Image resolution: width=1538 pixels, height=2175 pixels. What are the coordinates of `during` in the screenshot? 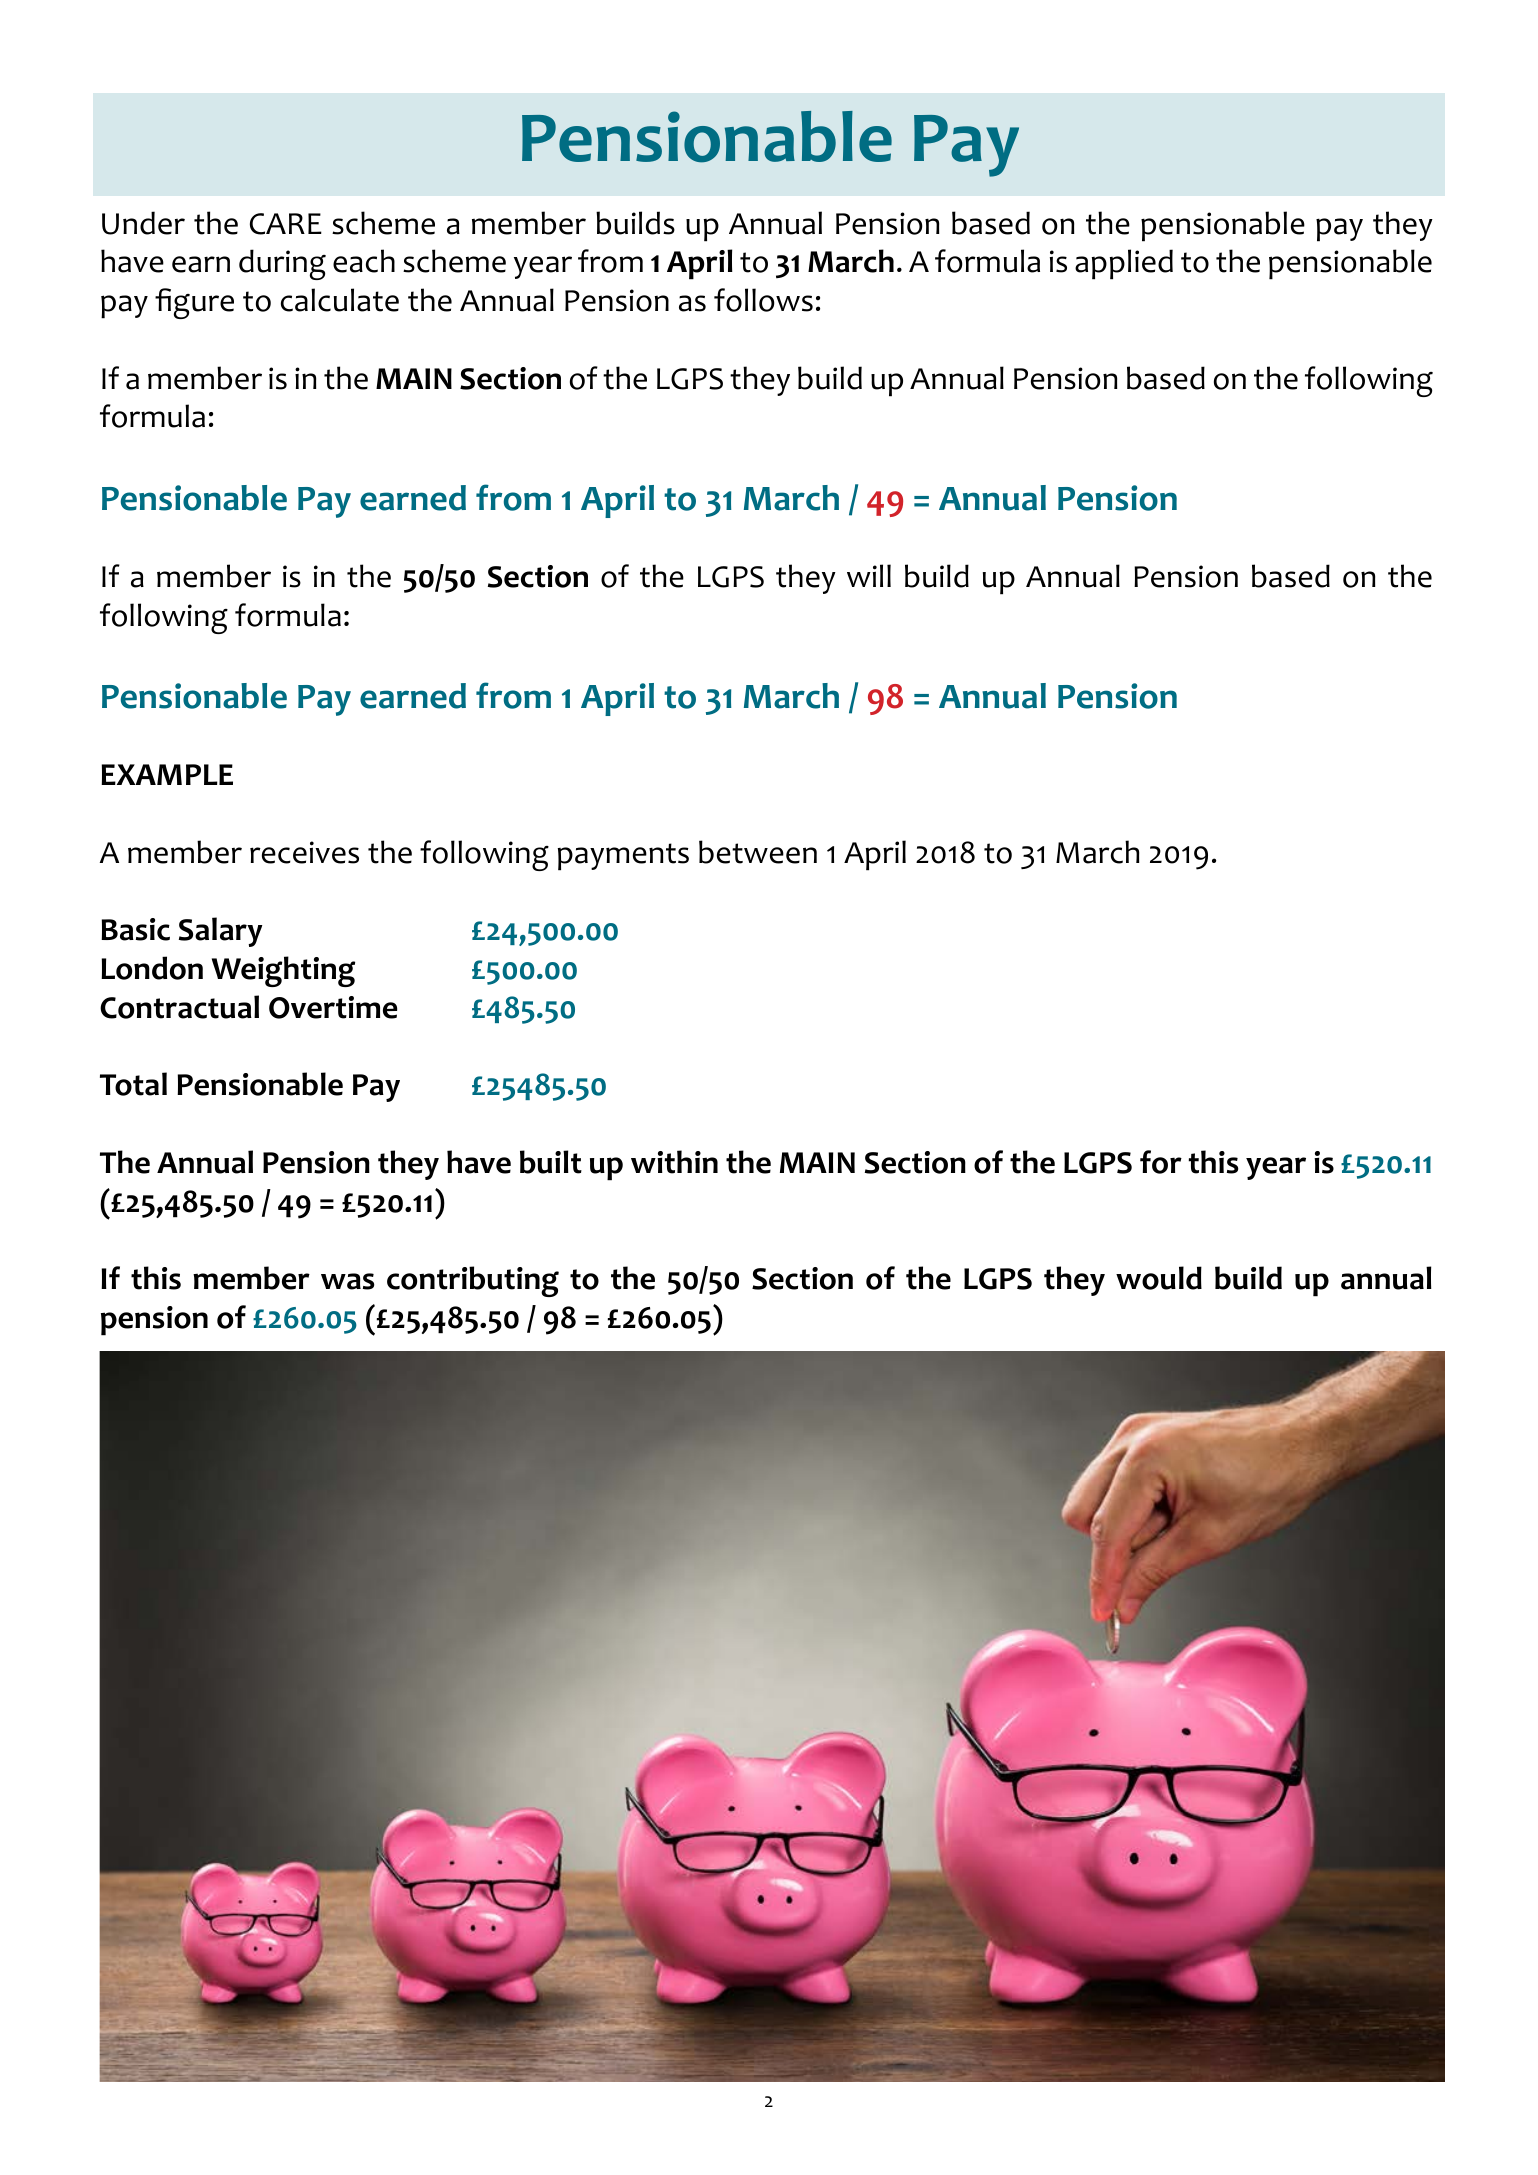 It's located at (282, 264).
